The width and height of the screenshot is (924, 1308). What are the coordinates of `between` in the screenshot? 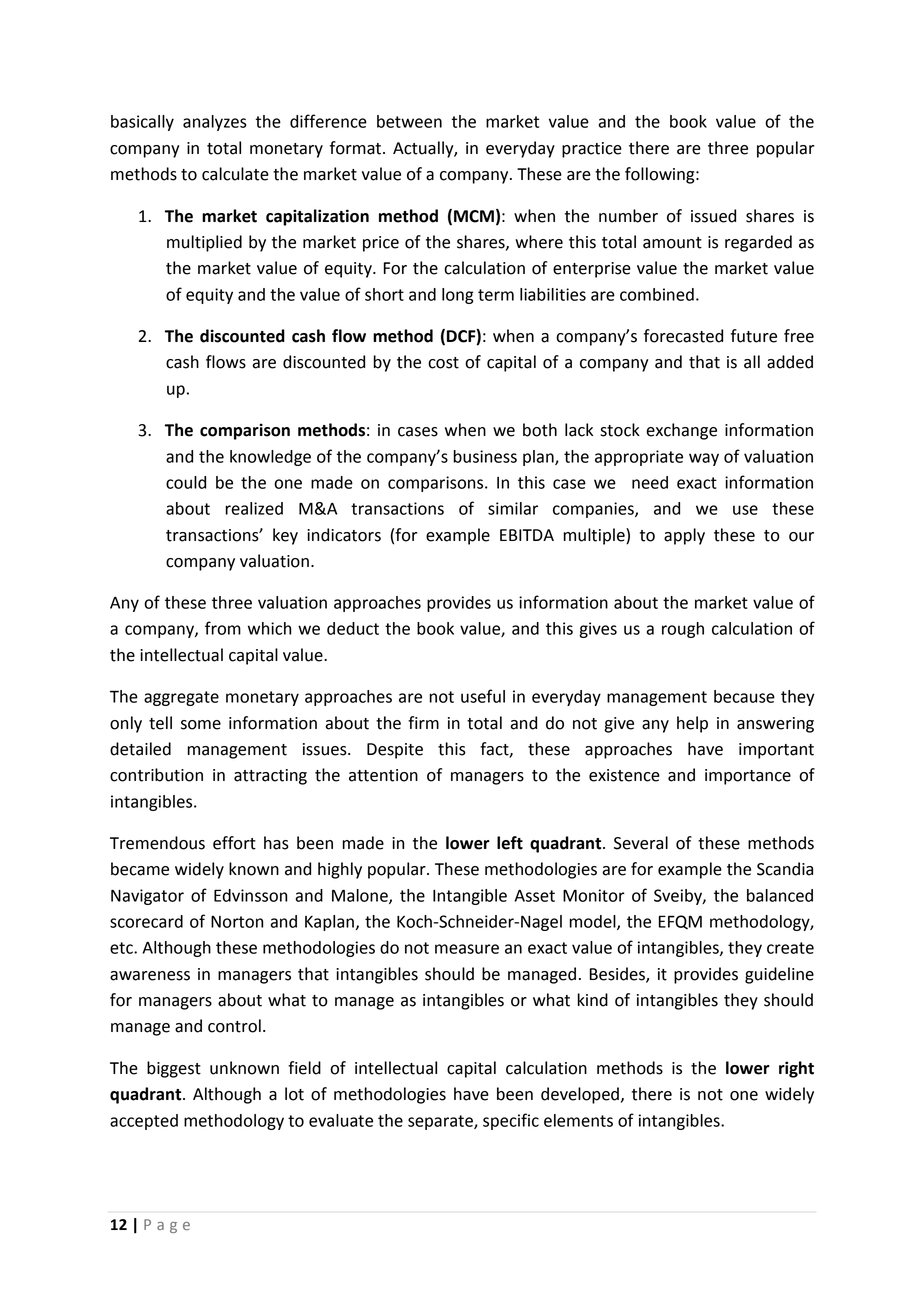 It's located at (409, 121).
